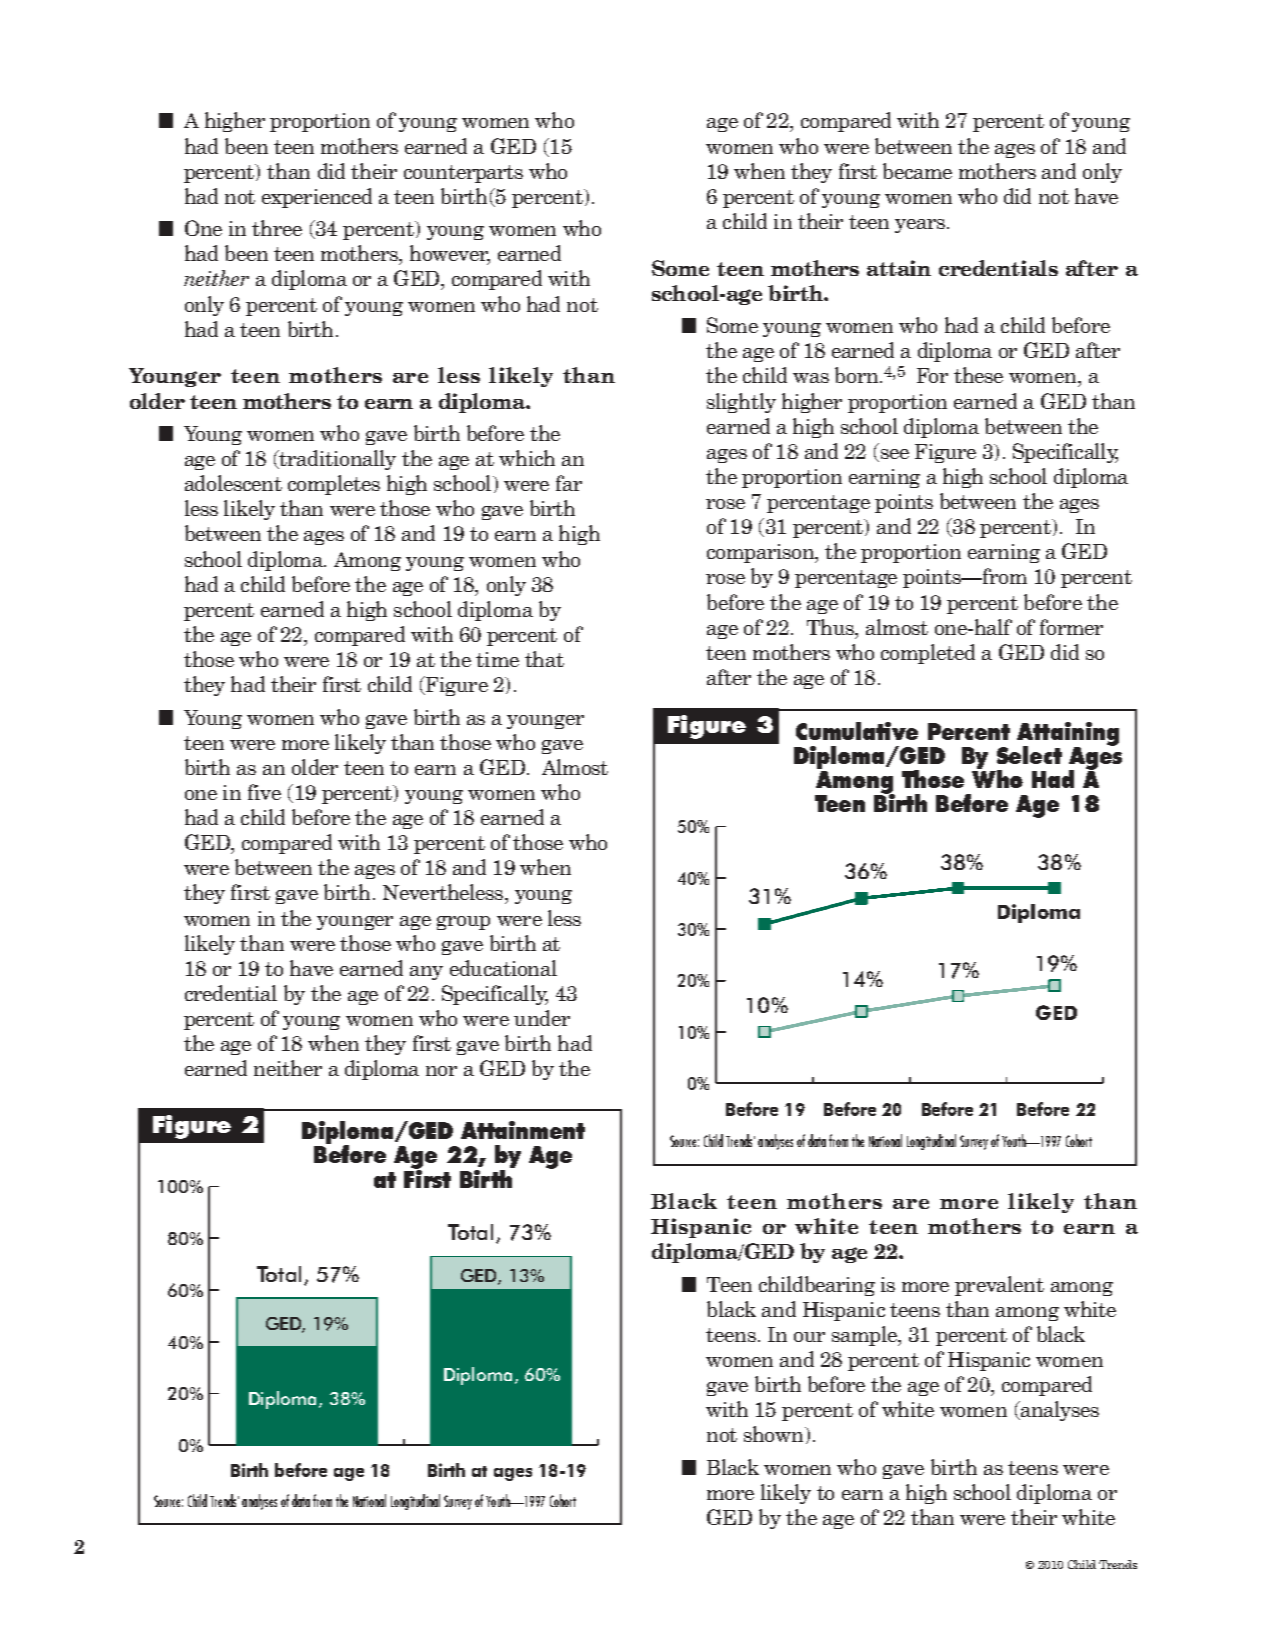  Describe the element at coordinates (999, 1286) in the screenshot. I see `prevalent` at that location.
